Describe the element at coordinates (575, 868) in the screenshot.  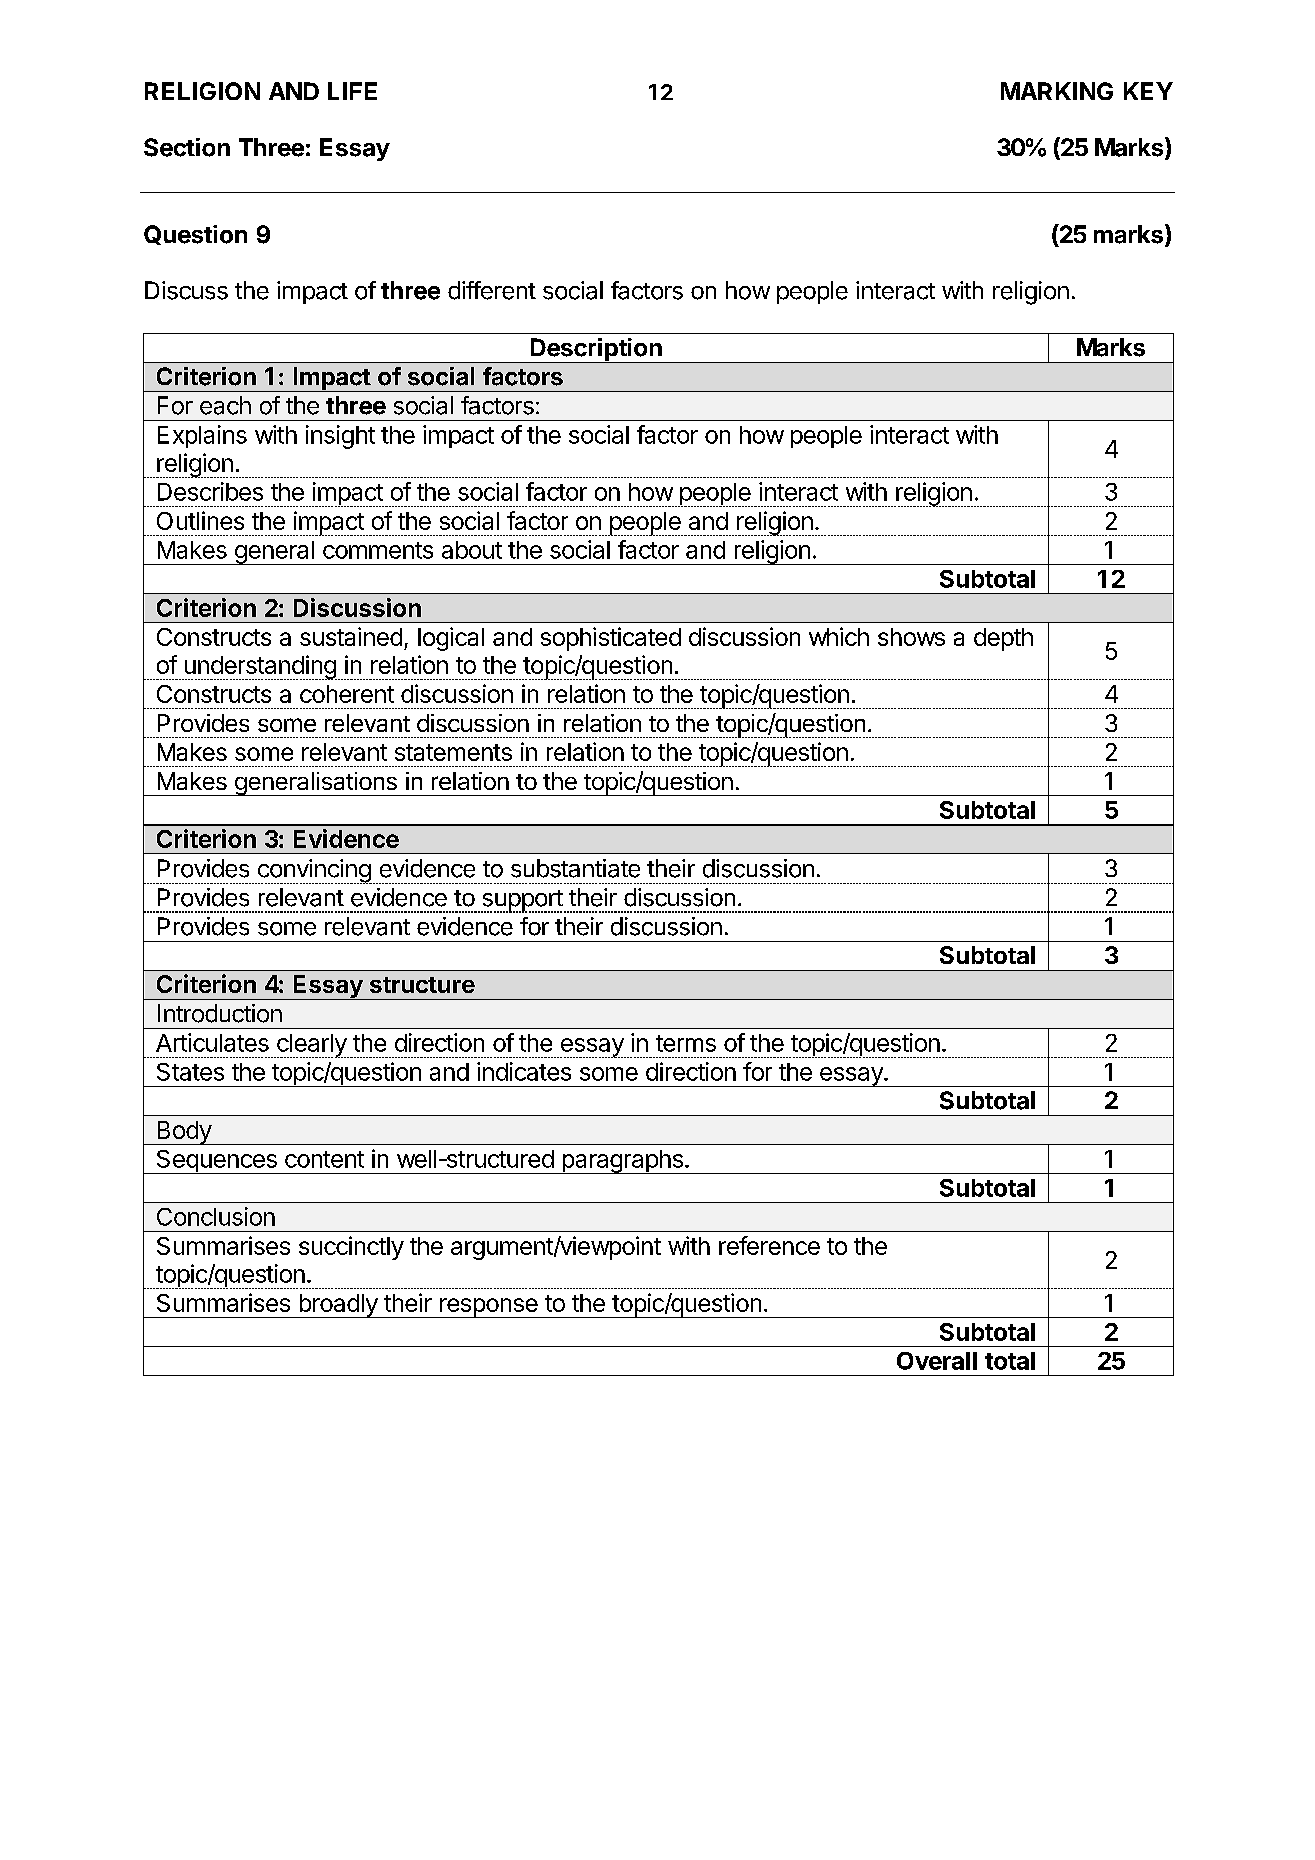
I see `substantiate` at that location.
